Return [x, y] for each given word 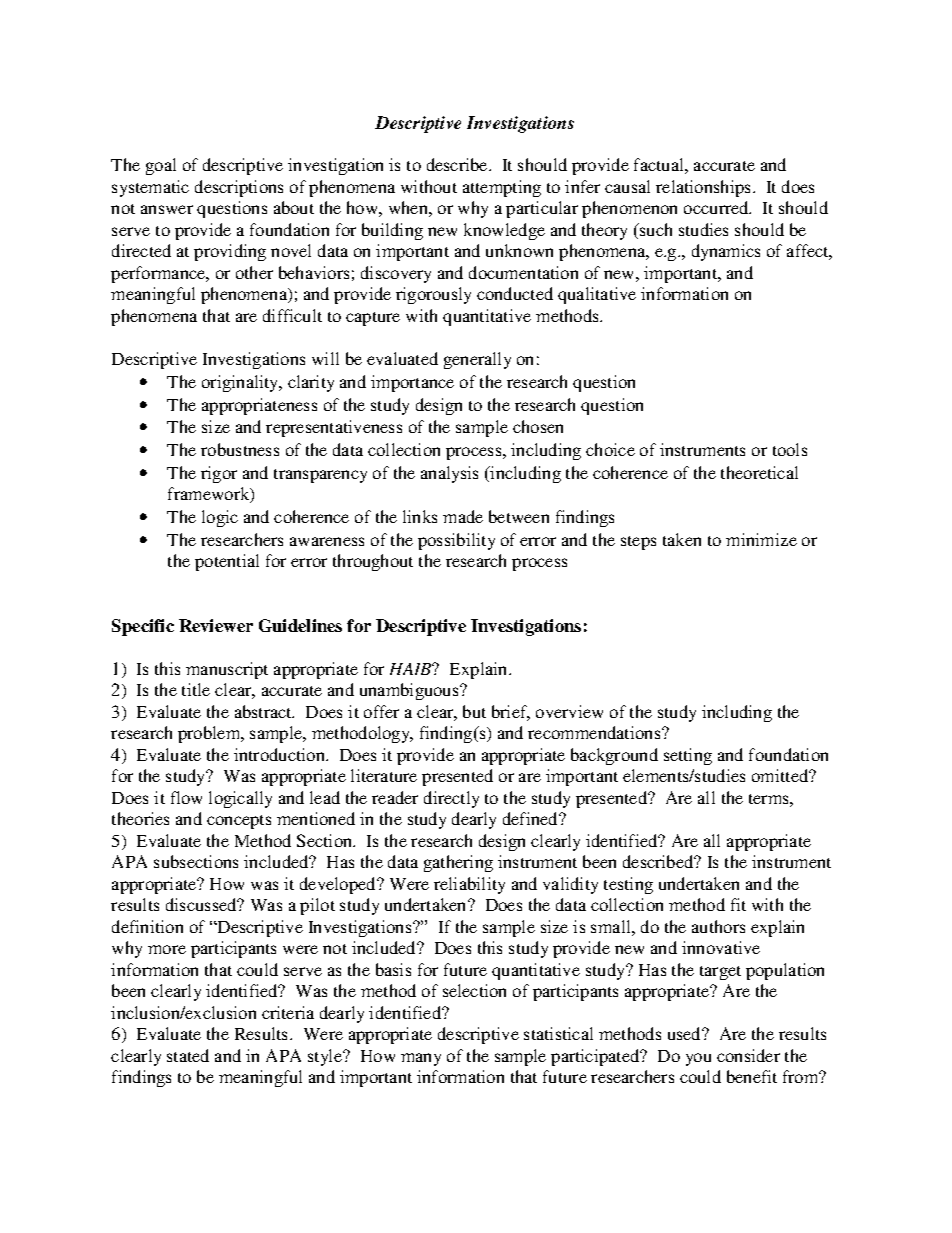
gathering [458, 863]
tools [790, 449]
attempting [502, 188]
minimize [761, 539]
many [421, 1059]
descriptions [239, 188]
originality [241, 383]
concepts [239, 822]
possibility [456, 541]
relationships [705, 188]
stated [188, 1055]
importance [412, 383]
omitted [781, 775]
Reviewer [216, 625]
